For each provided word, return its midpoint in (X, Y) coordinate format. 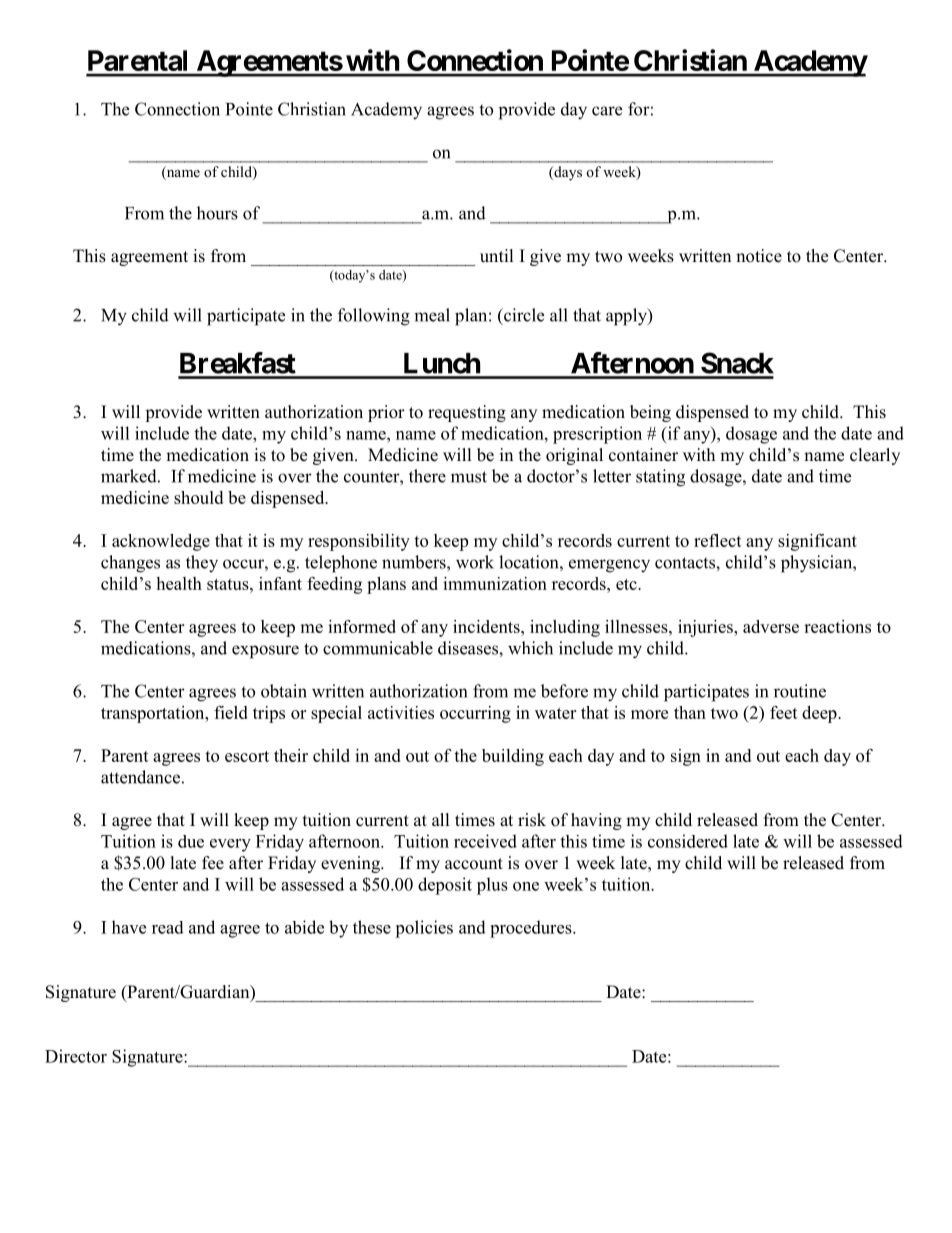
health (179, 583)
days (567, 173)
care (607, 111)
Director (76, 1056)
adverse (771, 626)
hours (217, 213)
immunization (495, 583)
